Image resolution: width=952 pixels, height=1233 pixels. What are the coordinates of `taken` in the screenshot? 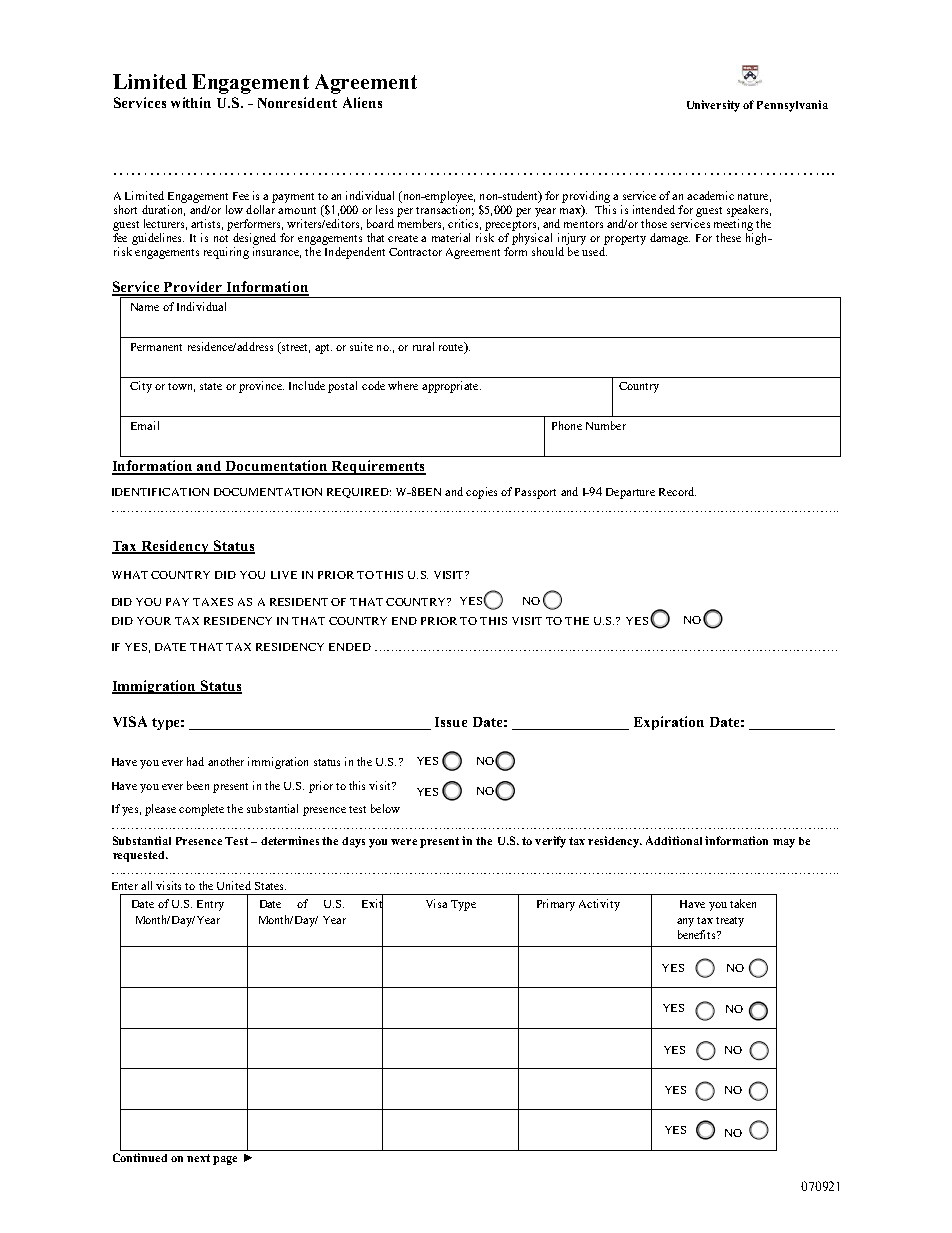 It's located at (743, 903).
